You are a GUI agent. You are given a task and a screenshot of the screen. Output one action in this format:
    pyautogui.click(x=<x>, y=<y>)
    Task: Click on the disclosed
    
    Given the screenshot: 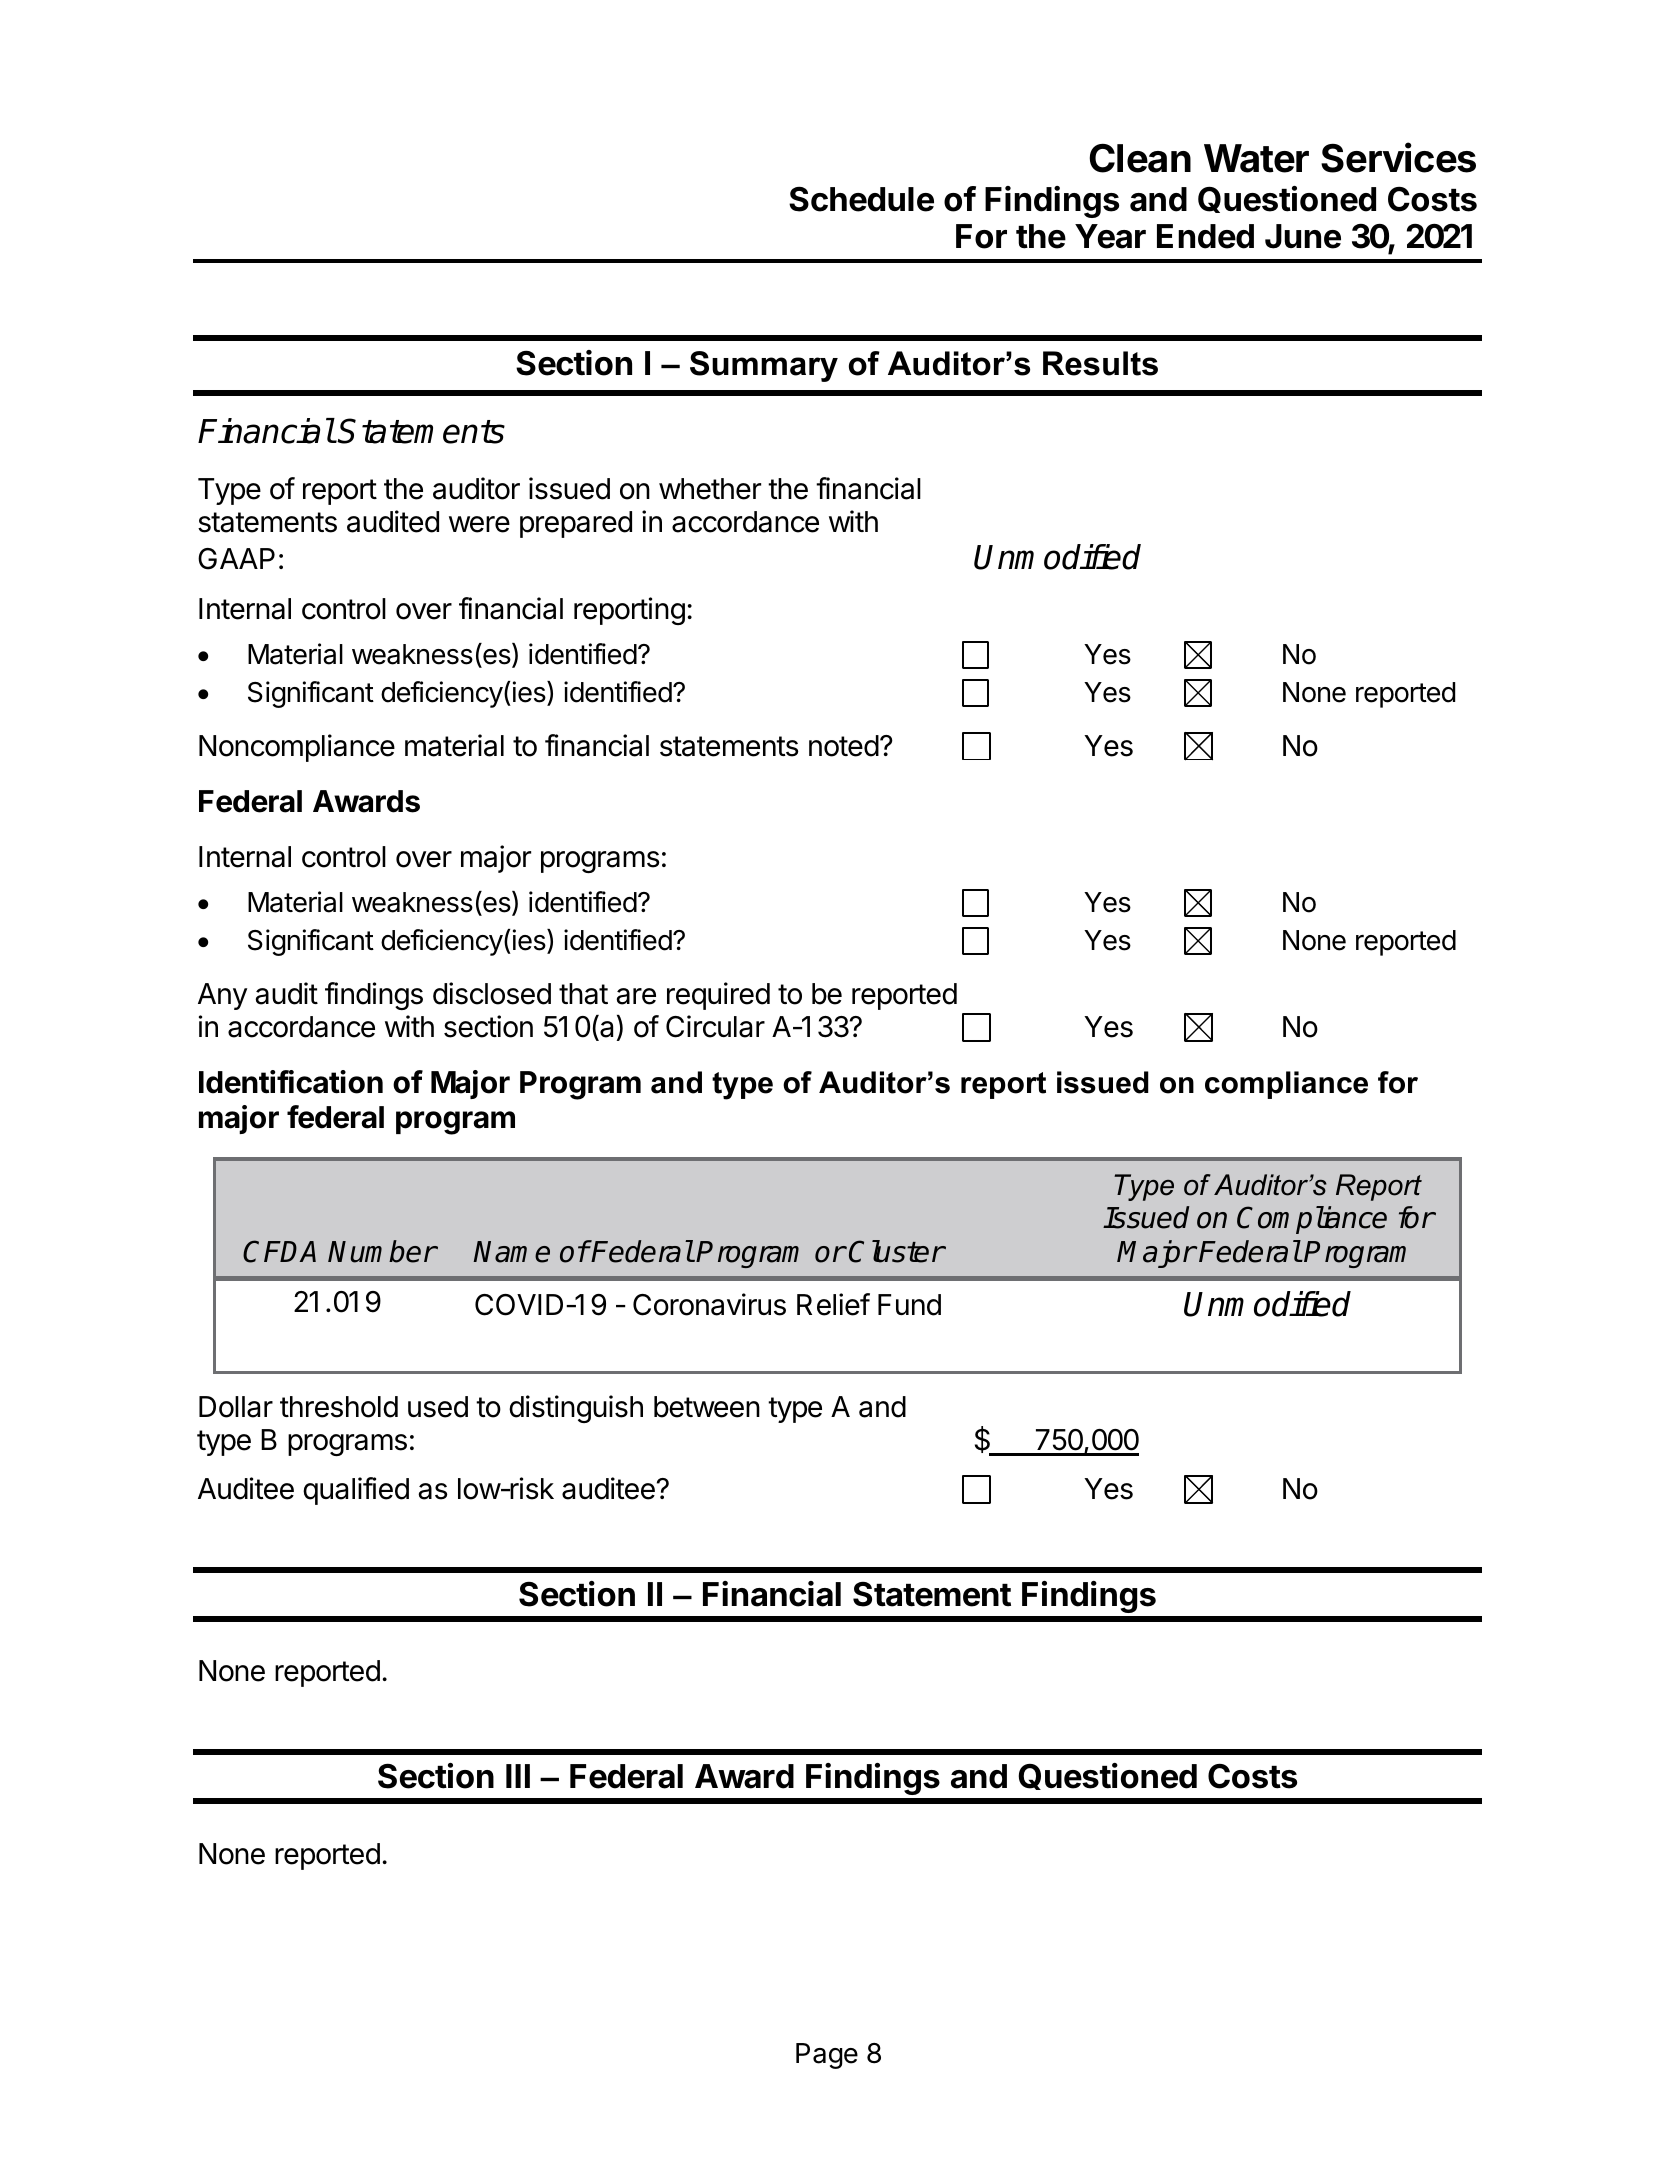 What is the action you would take?
    pyautogui.click(x=492, y=993)
